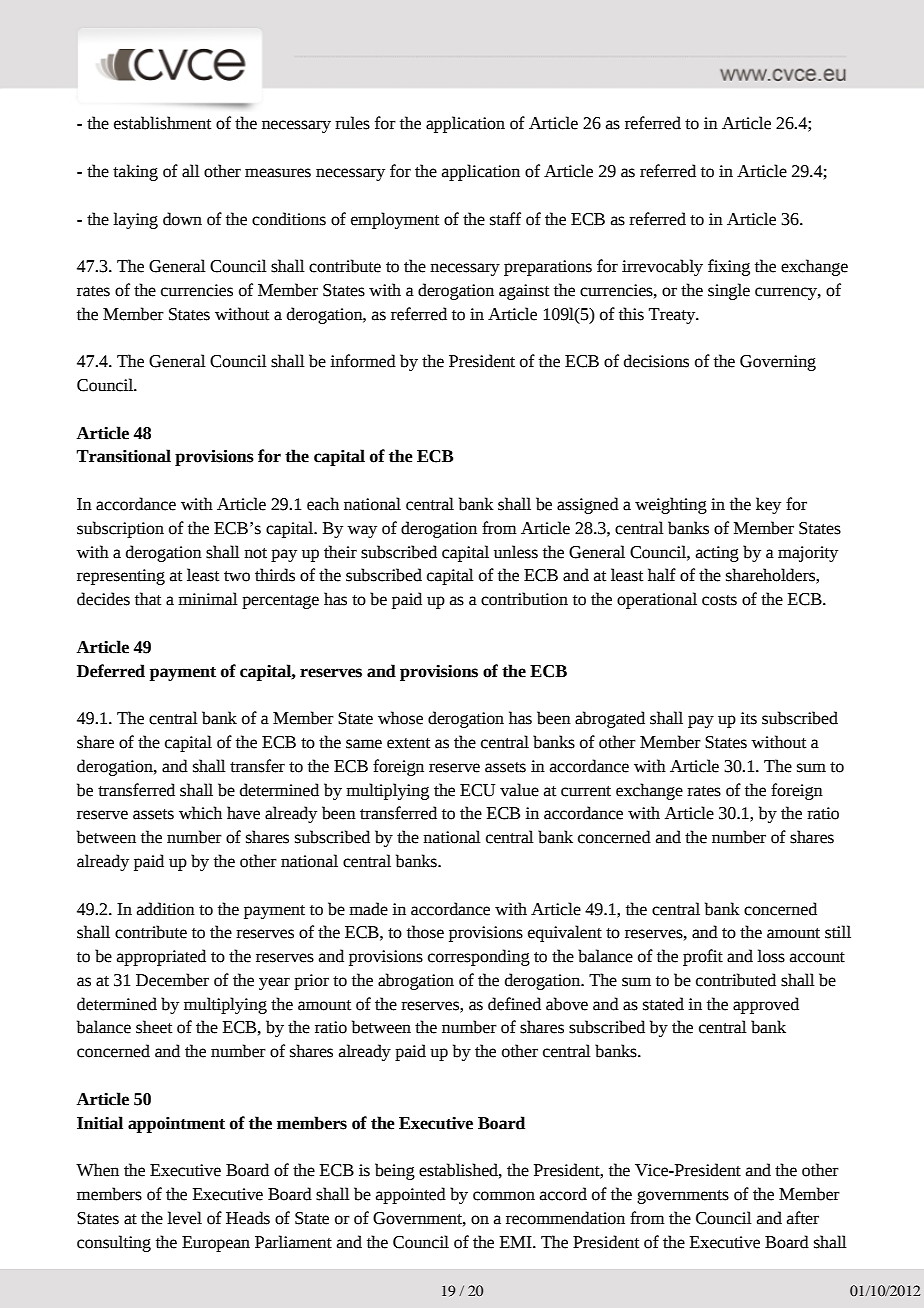 This page has height=1308, width=924. I want to click on Transitional, so click(124, 456).
